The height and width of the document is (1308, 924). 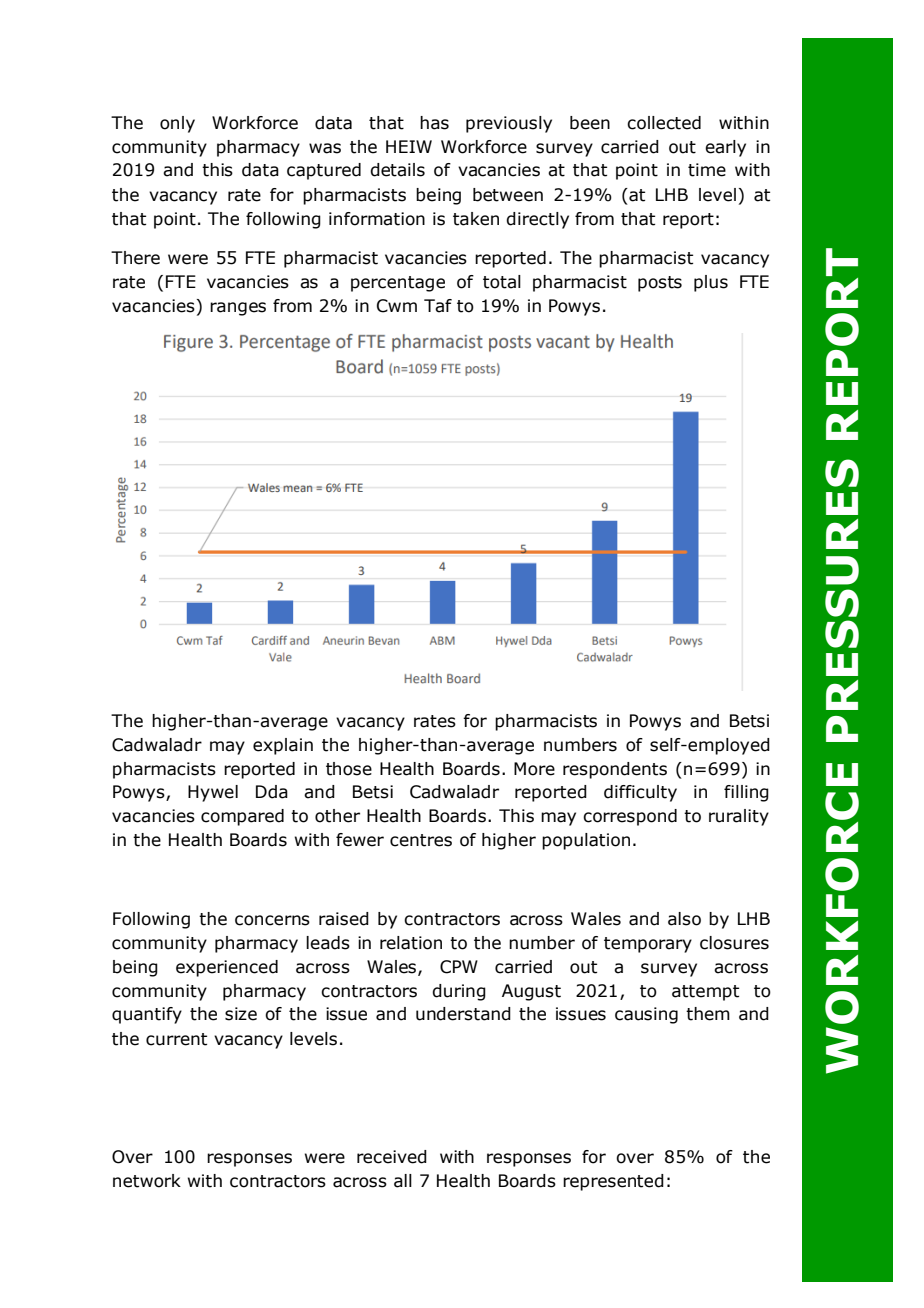 What do you see at coordinates (349, 769) in the document?
I see `those` at bounding box center [349, 769].
